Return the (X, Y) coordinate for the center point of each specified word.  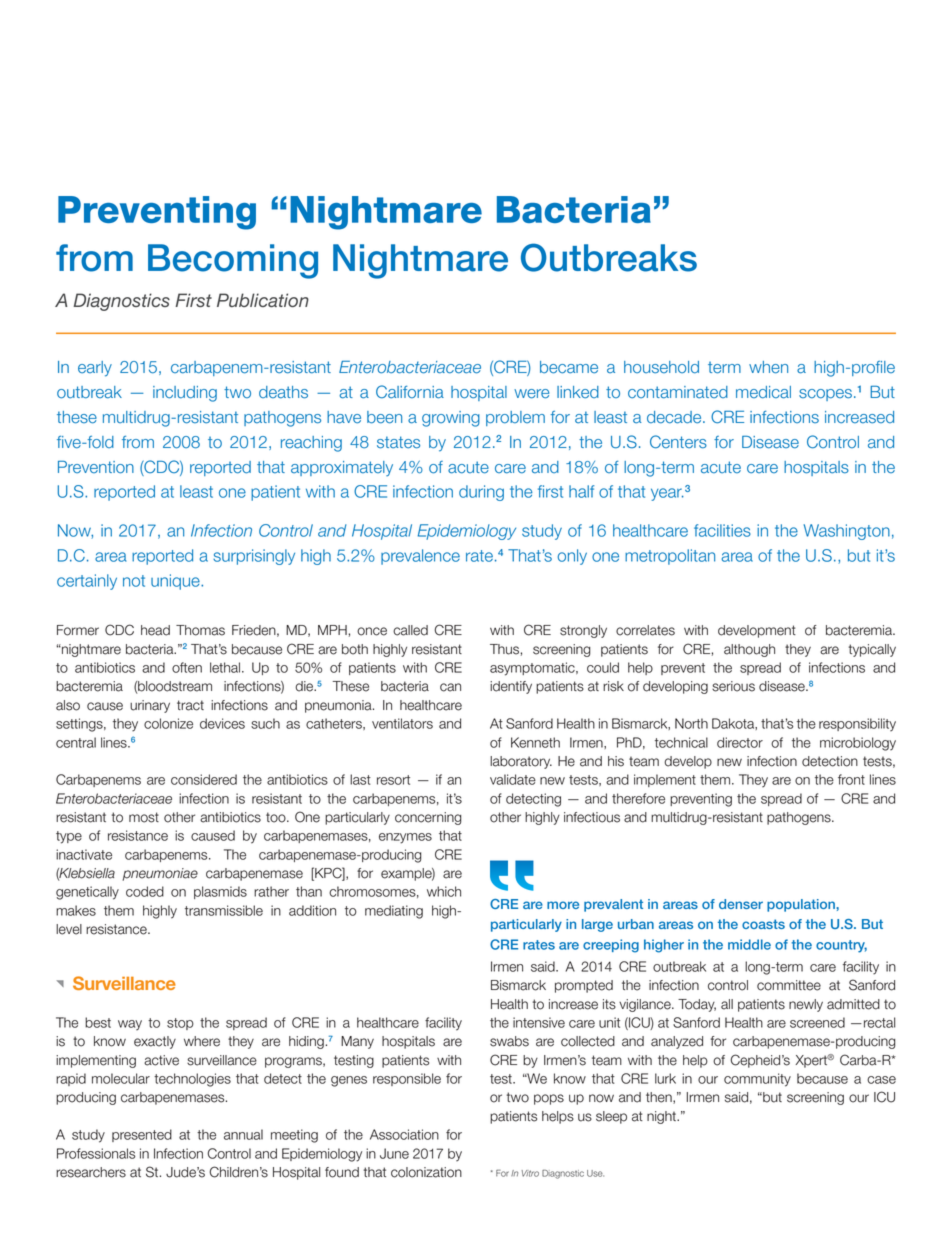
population (802, 905)
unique (176, 582)
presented (142, 1135)
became (569, 367)
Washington (846, 532)
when (768, 367)
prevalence (420, 557)
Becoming (233, 261)
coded (145, 891)
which (444, 891)
